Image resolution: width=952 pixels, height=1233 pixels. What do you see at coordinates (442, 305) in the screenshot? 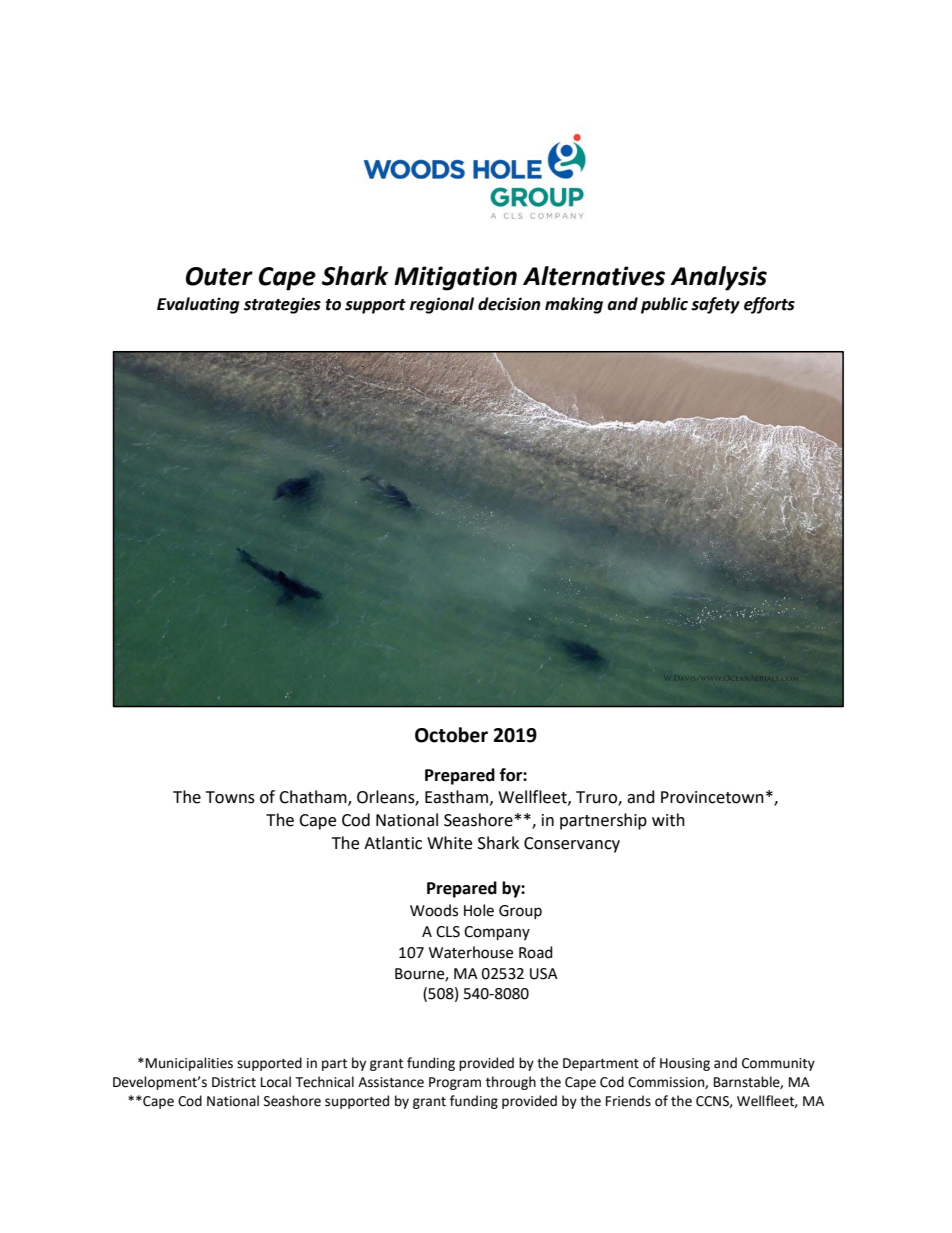
I see `regional` at bounding box center [442, 305].
